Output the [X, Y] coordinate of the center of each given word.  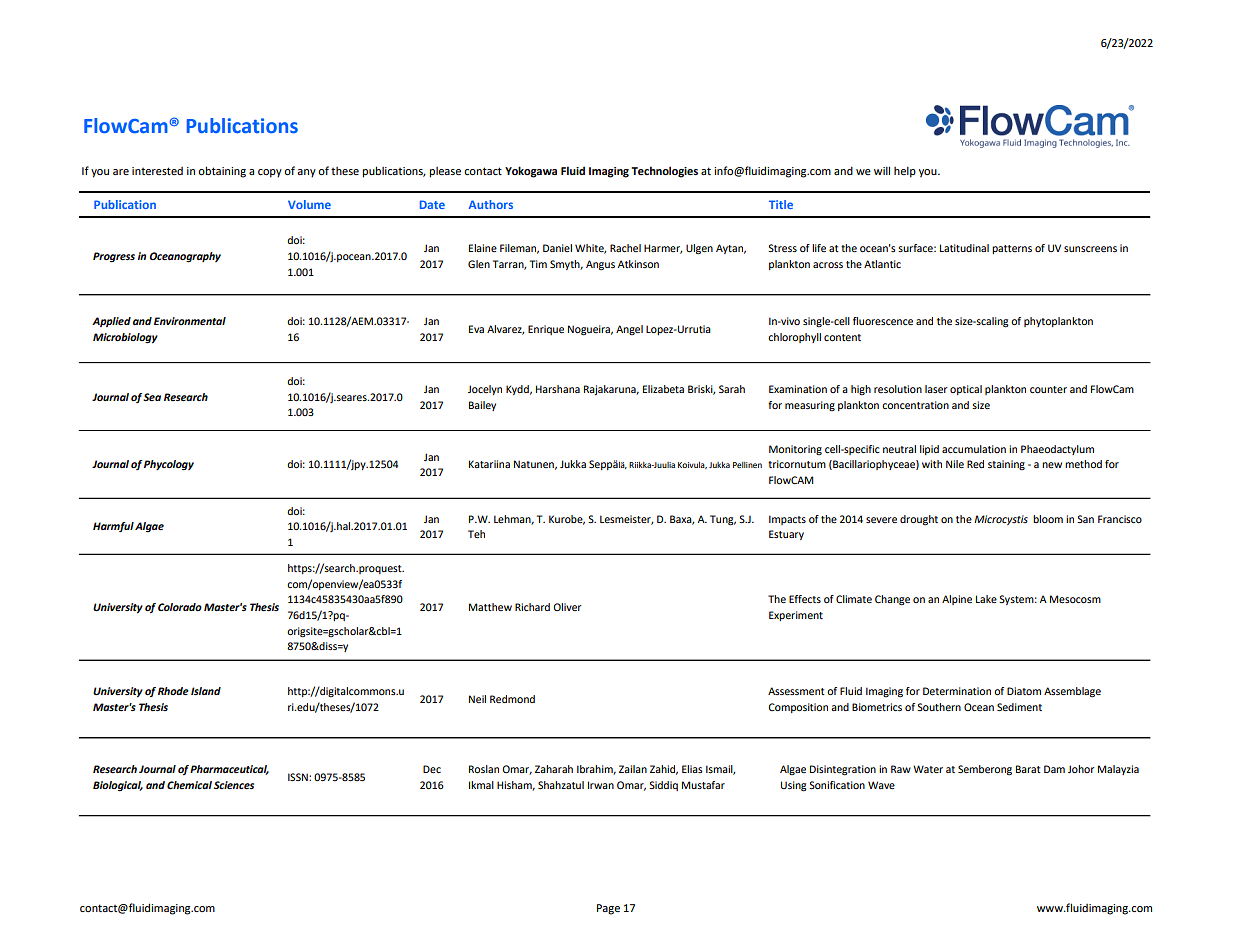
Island [206, 691]
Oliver [567, 607]
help [905, 172]
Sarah [732, 389]
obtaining [222, 172]
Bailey [482, 406]
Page [608, 909]
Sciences [234, 785]
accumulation [974, 449]
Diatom [1024, 691]
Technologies [664, 172]
